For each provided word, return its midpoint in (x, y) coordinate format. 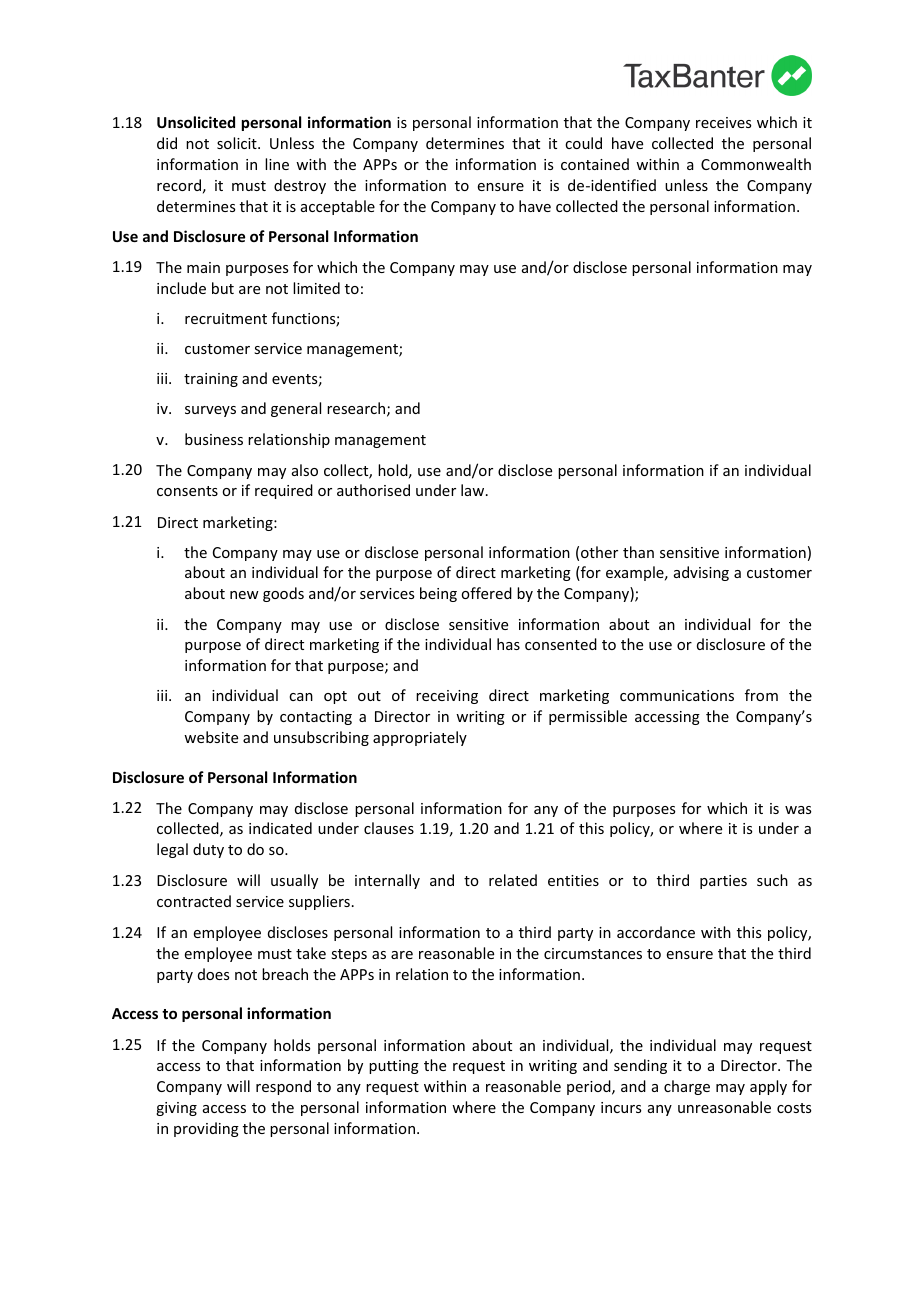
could (583, 143)
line (277, 164)
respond (283, 1087)
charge (687, 1087)
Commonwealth (756, 164)
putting (394, 1067)
